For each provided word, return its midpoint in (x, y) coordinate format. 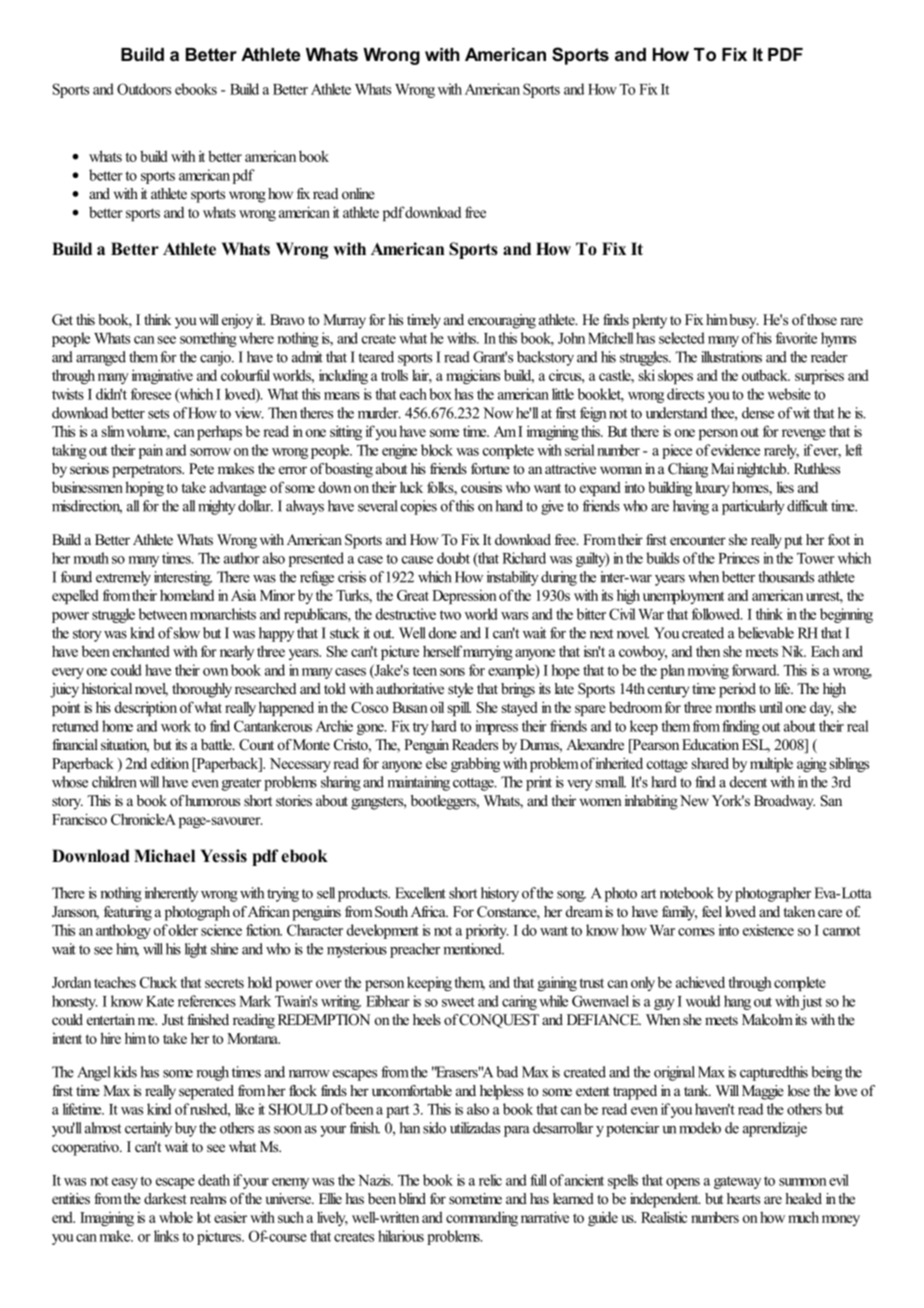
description (146, 708)
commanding (482, 1218)
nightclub (763, 470)
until (771, 707)
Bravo (287, 319)
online (358, 193)
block (437, 450)
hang (737, 1002)
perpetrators (148, 471)
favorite (796, 338)
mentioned (473, 949)
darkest (165, 1198)
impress (496, 727)
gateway (737, 1182)
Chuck (158, 982)
